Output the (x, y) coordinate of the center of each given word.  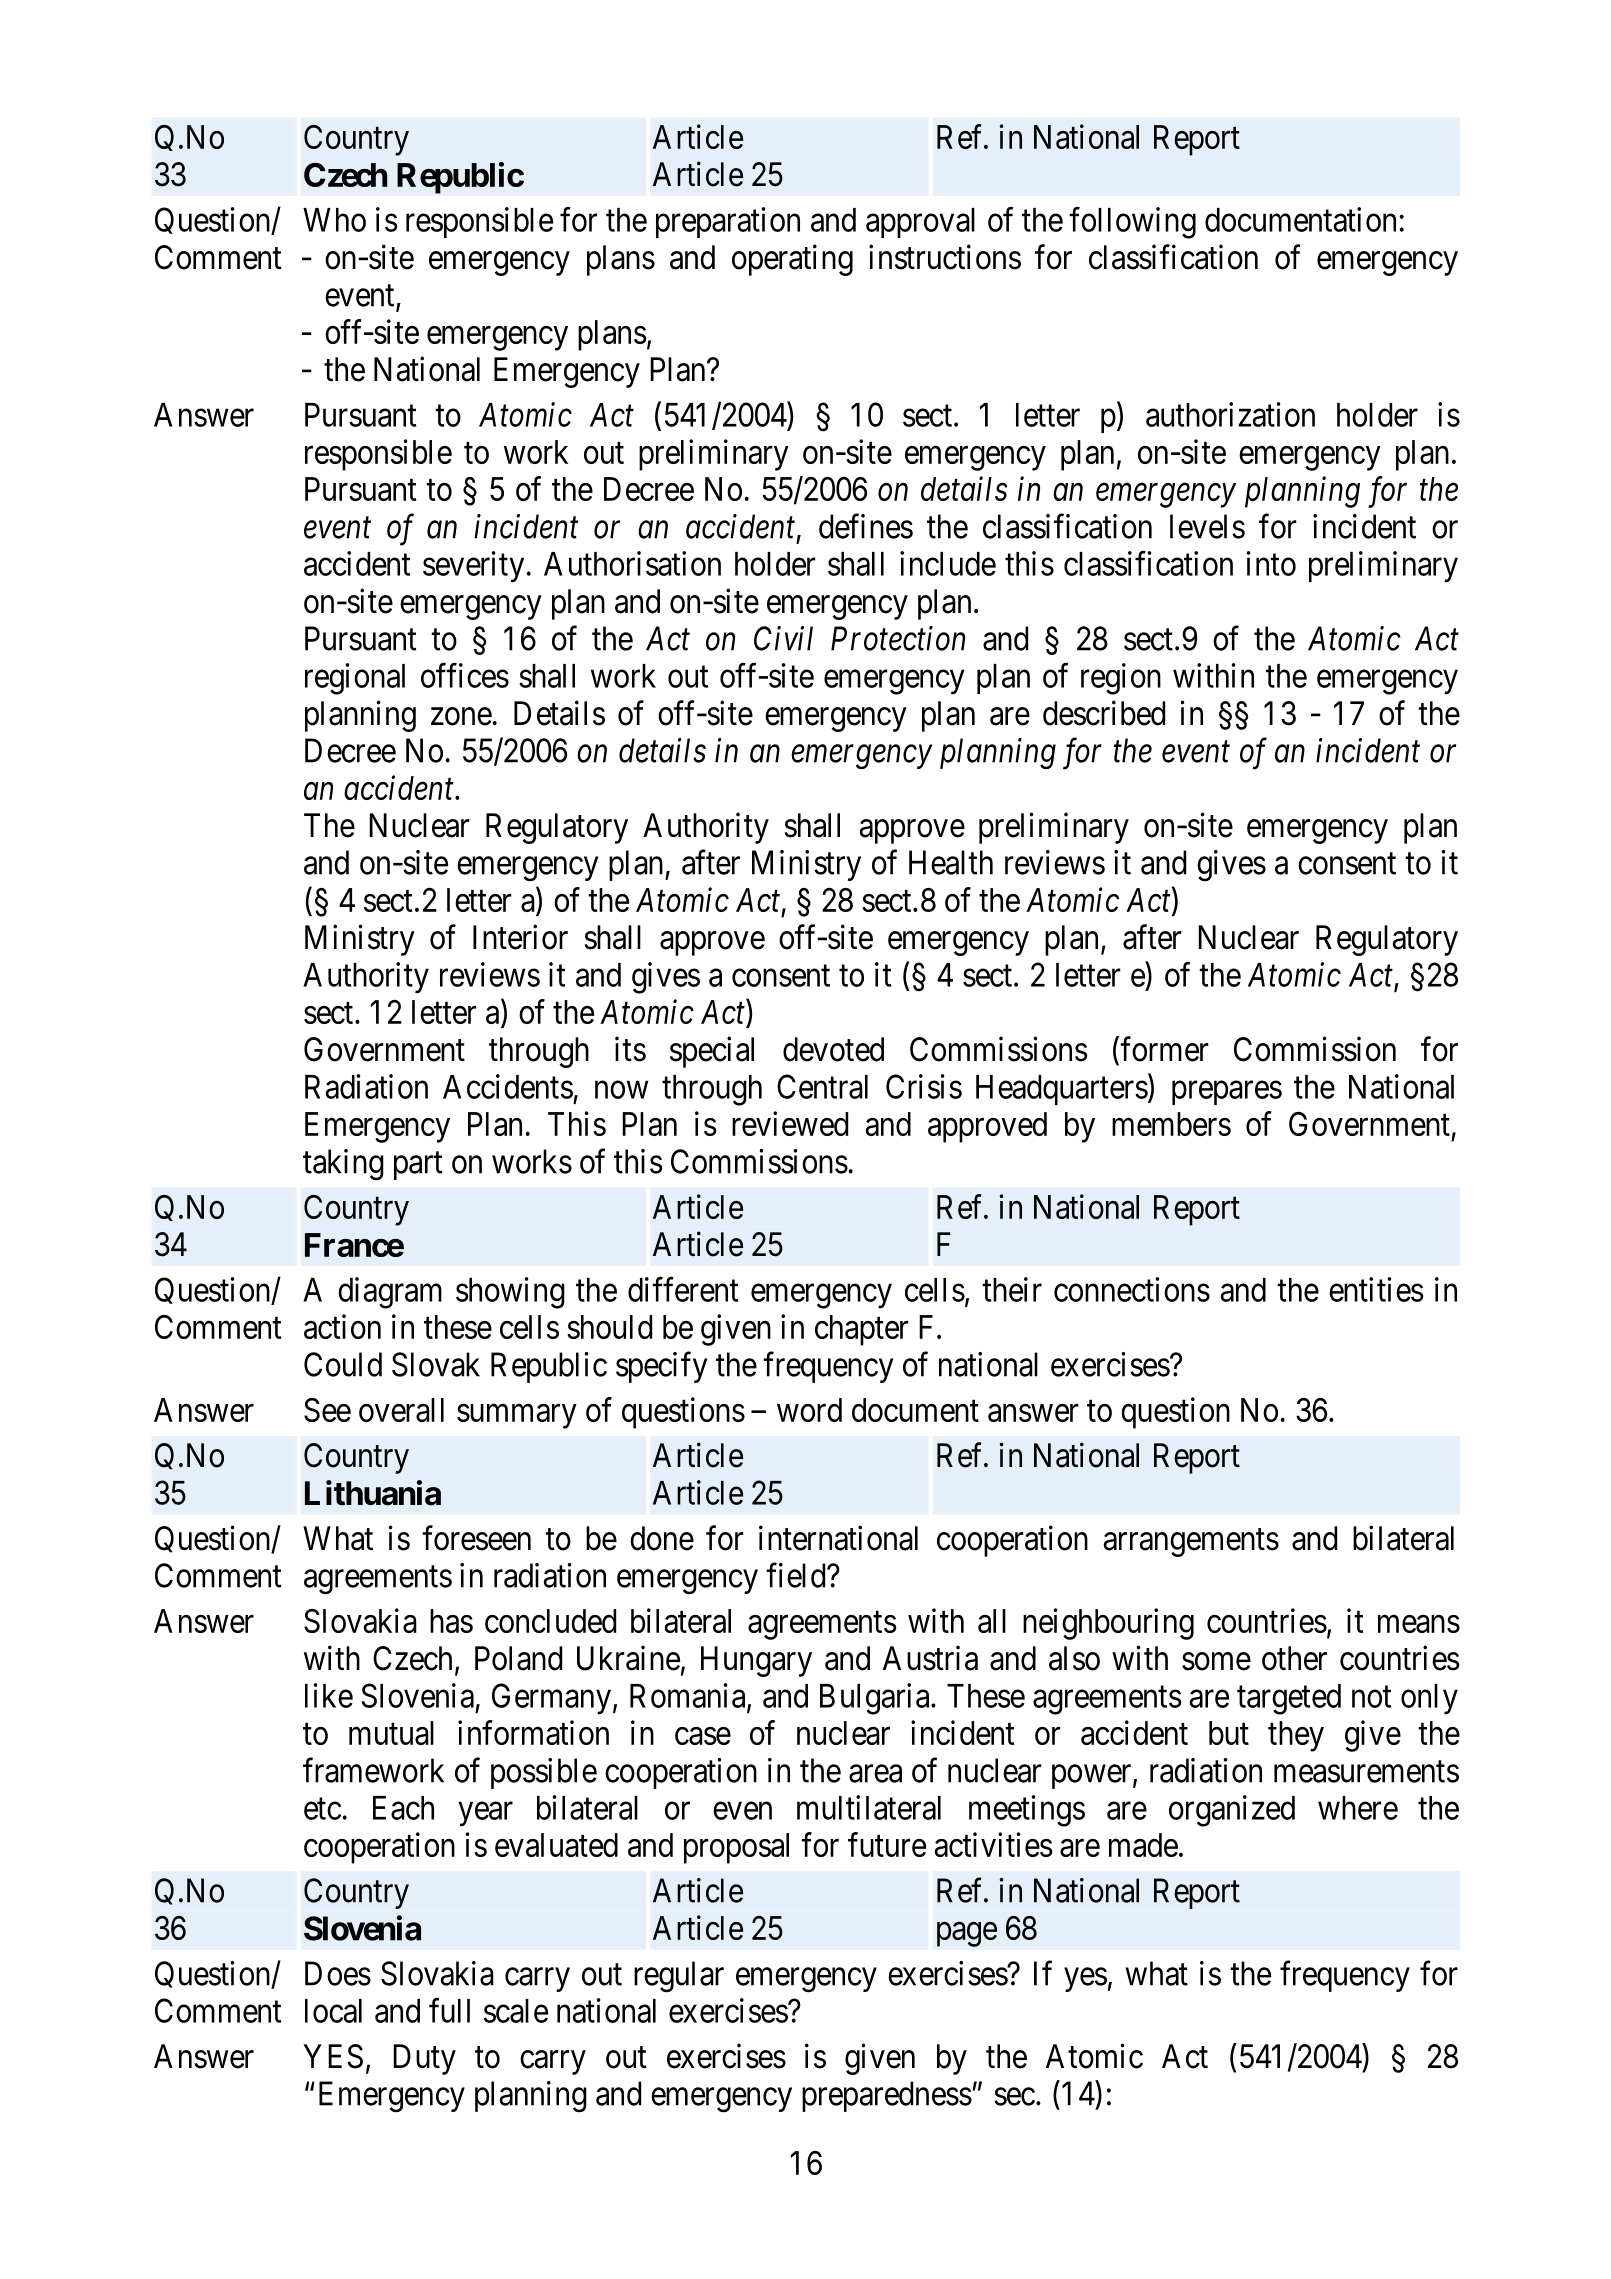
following (1132, 223)
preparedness (887, 2096)
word (809, 1410)
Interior (520, 937)
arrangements (1191, 1543)
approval (920, 223)
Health (951, 862)
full (449, 2010)
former (1164, 1049)
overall (401, 1410)
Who (334, 220)
